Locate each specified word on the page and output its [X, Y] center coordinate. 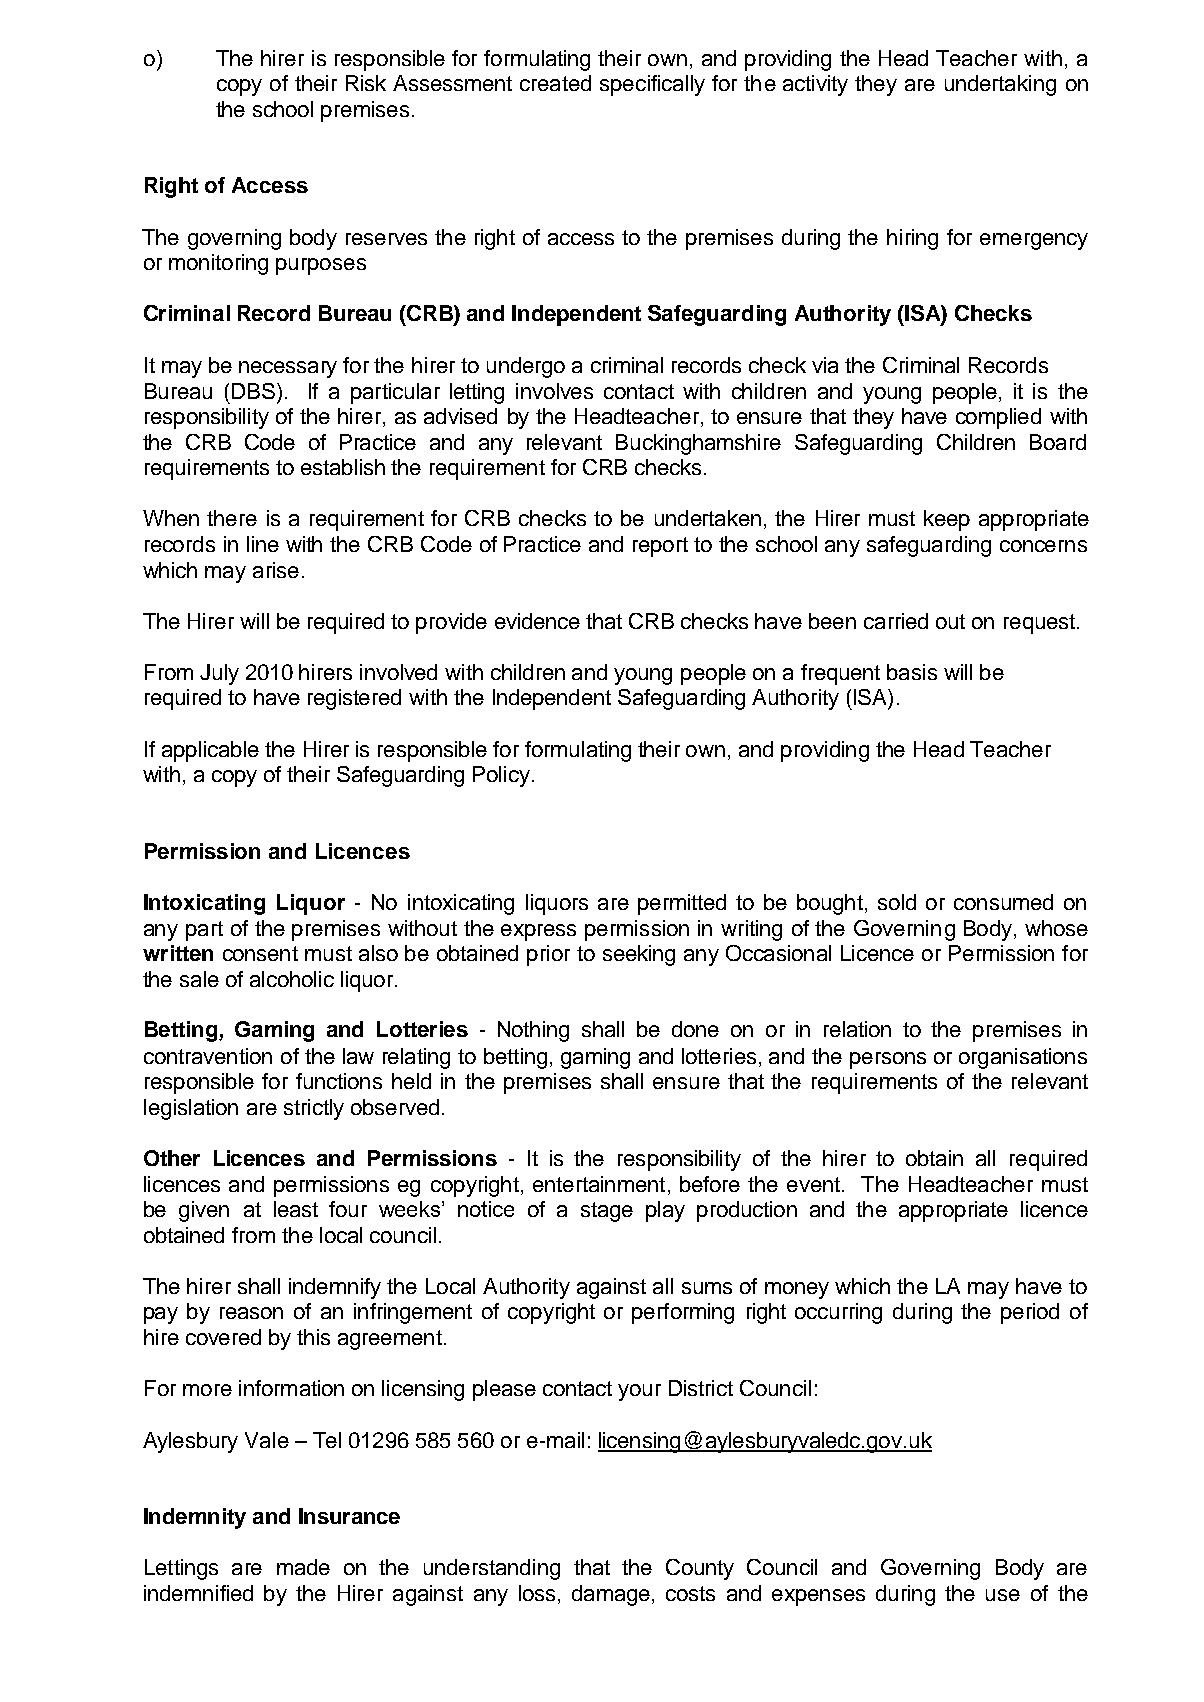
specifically [652, 85]
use [1003, 1595]
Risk [366, 83]
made [303, 1567]
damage [612, 1595]
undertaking [1000, 85]
